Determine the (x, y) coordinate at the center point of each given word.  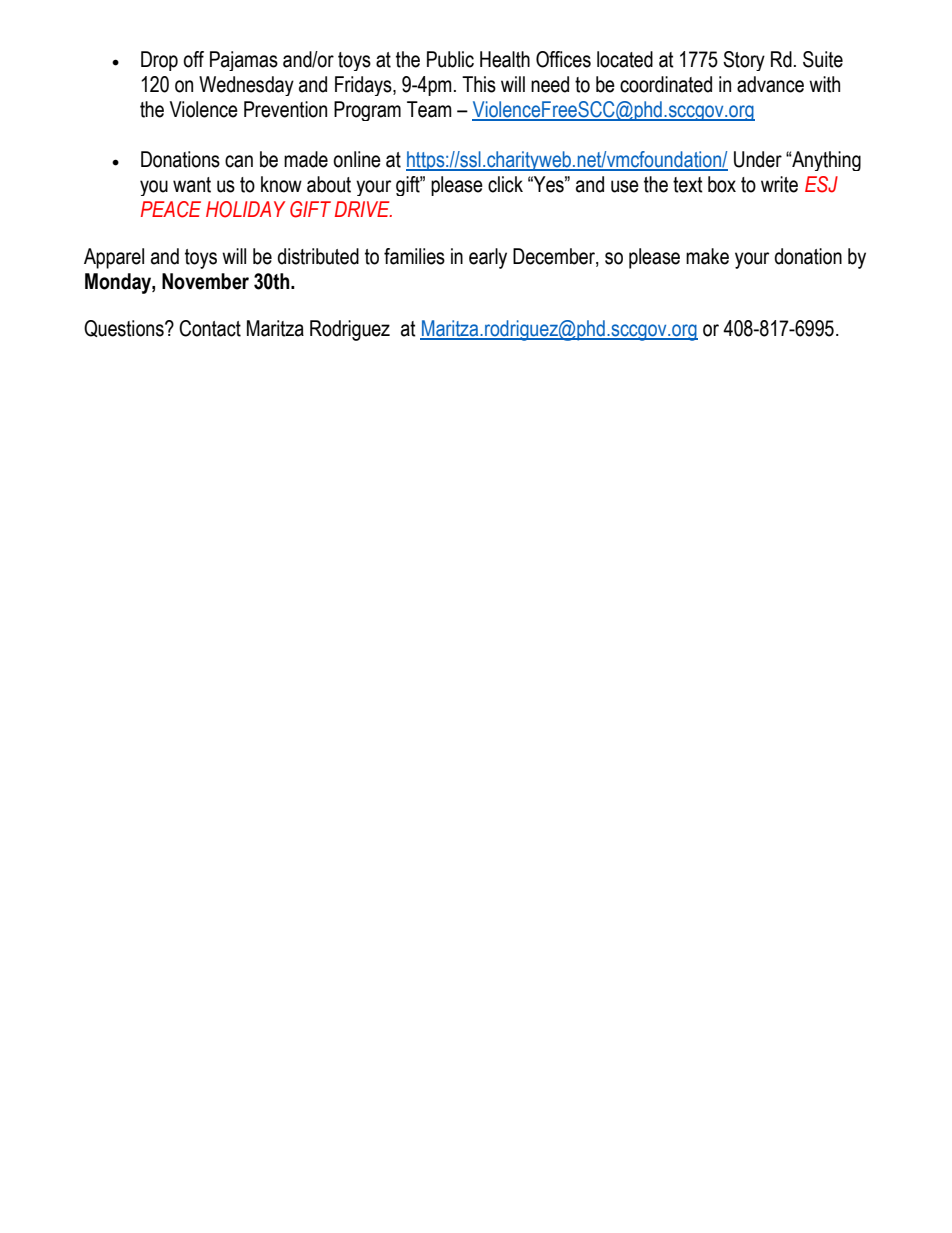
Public (450, 59)
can (239, 161)
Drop (159, 61)
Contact (210, 328)
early (488, 258)
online (357, 159)
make (707, 256)
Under (758, 159)
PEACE (171, 209)
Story (744, 61)
